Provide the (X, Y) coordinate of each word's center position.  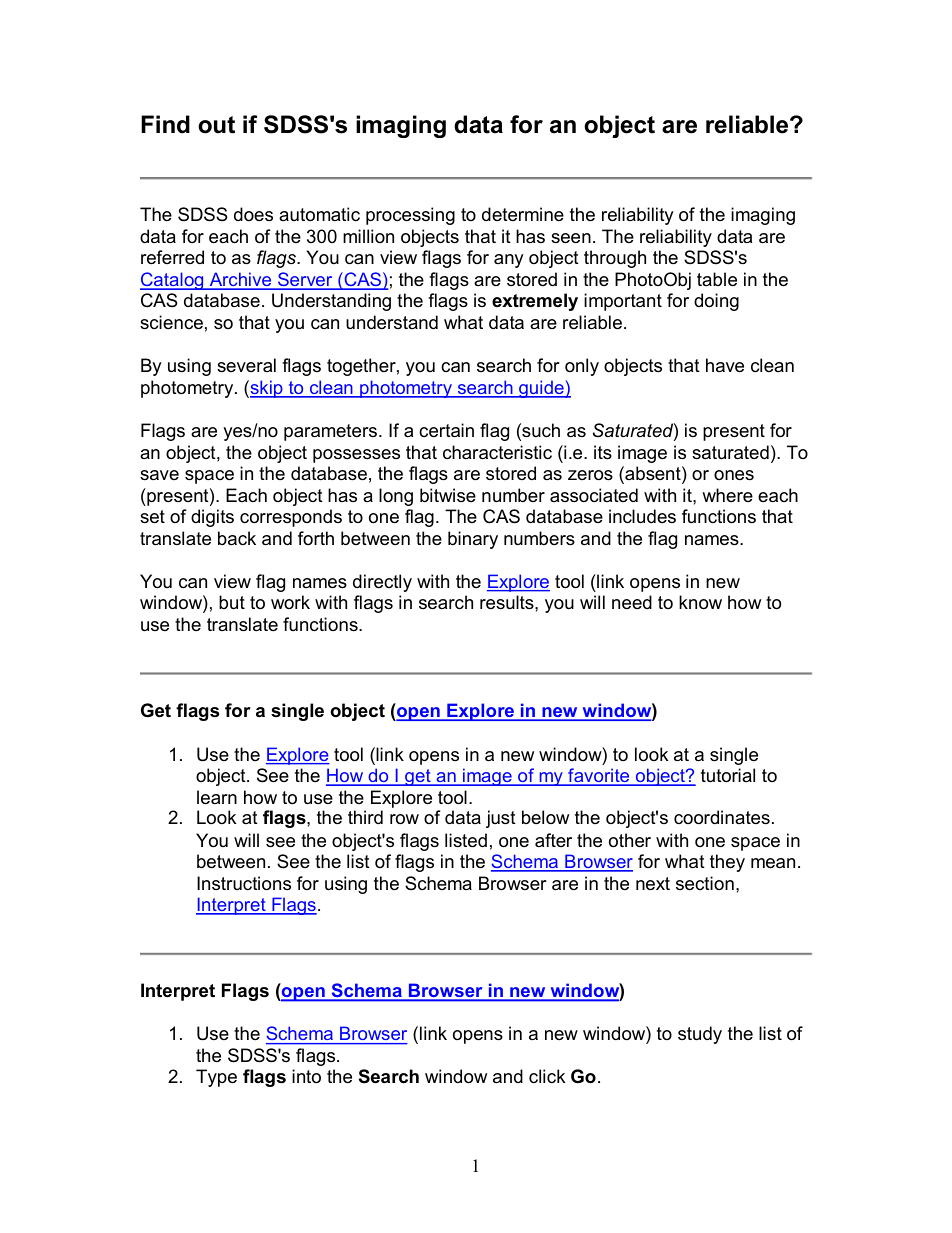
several (246, 365)
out (216, 125)
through (615, 259)
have (725, 365)
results (508, 602)
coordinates (722, 817)
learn (217, 797)
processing (410, 216)
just (501, 819)
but (232, 602)
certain (446, 430)
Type (216, 1078)
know (700, 602)
